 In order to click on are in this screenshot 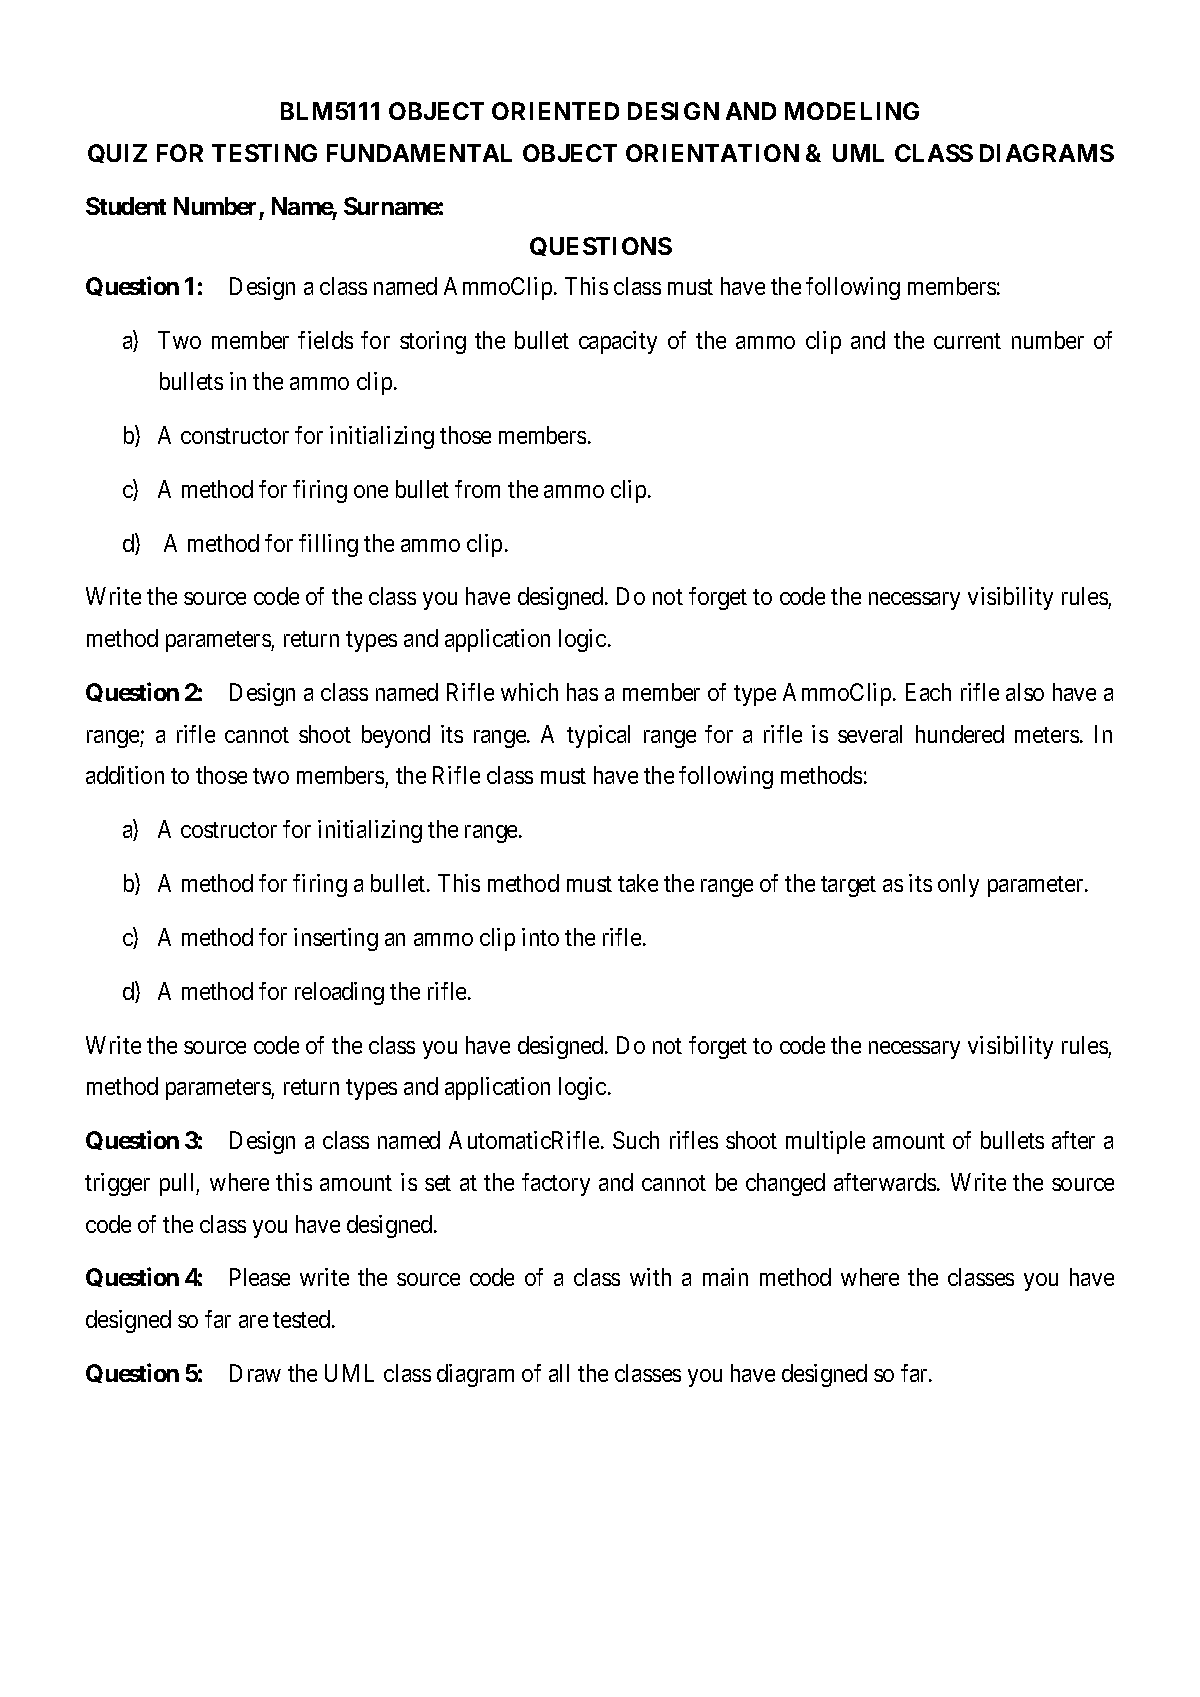, I will do `click(253, 1321)`.
